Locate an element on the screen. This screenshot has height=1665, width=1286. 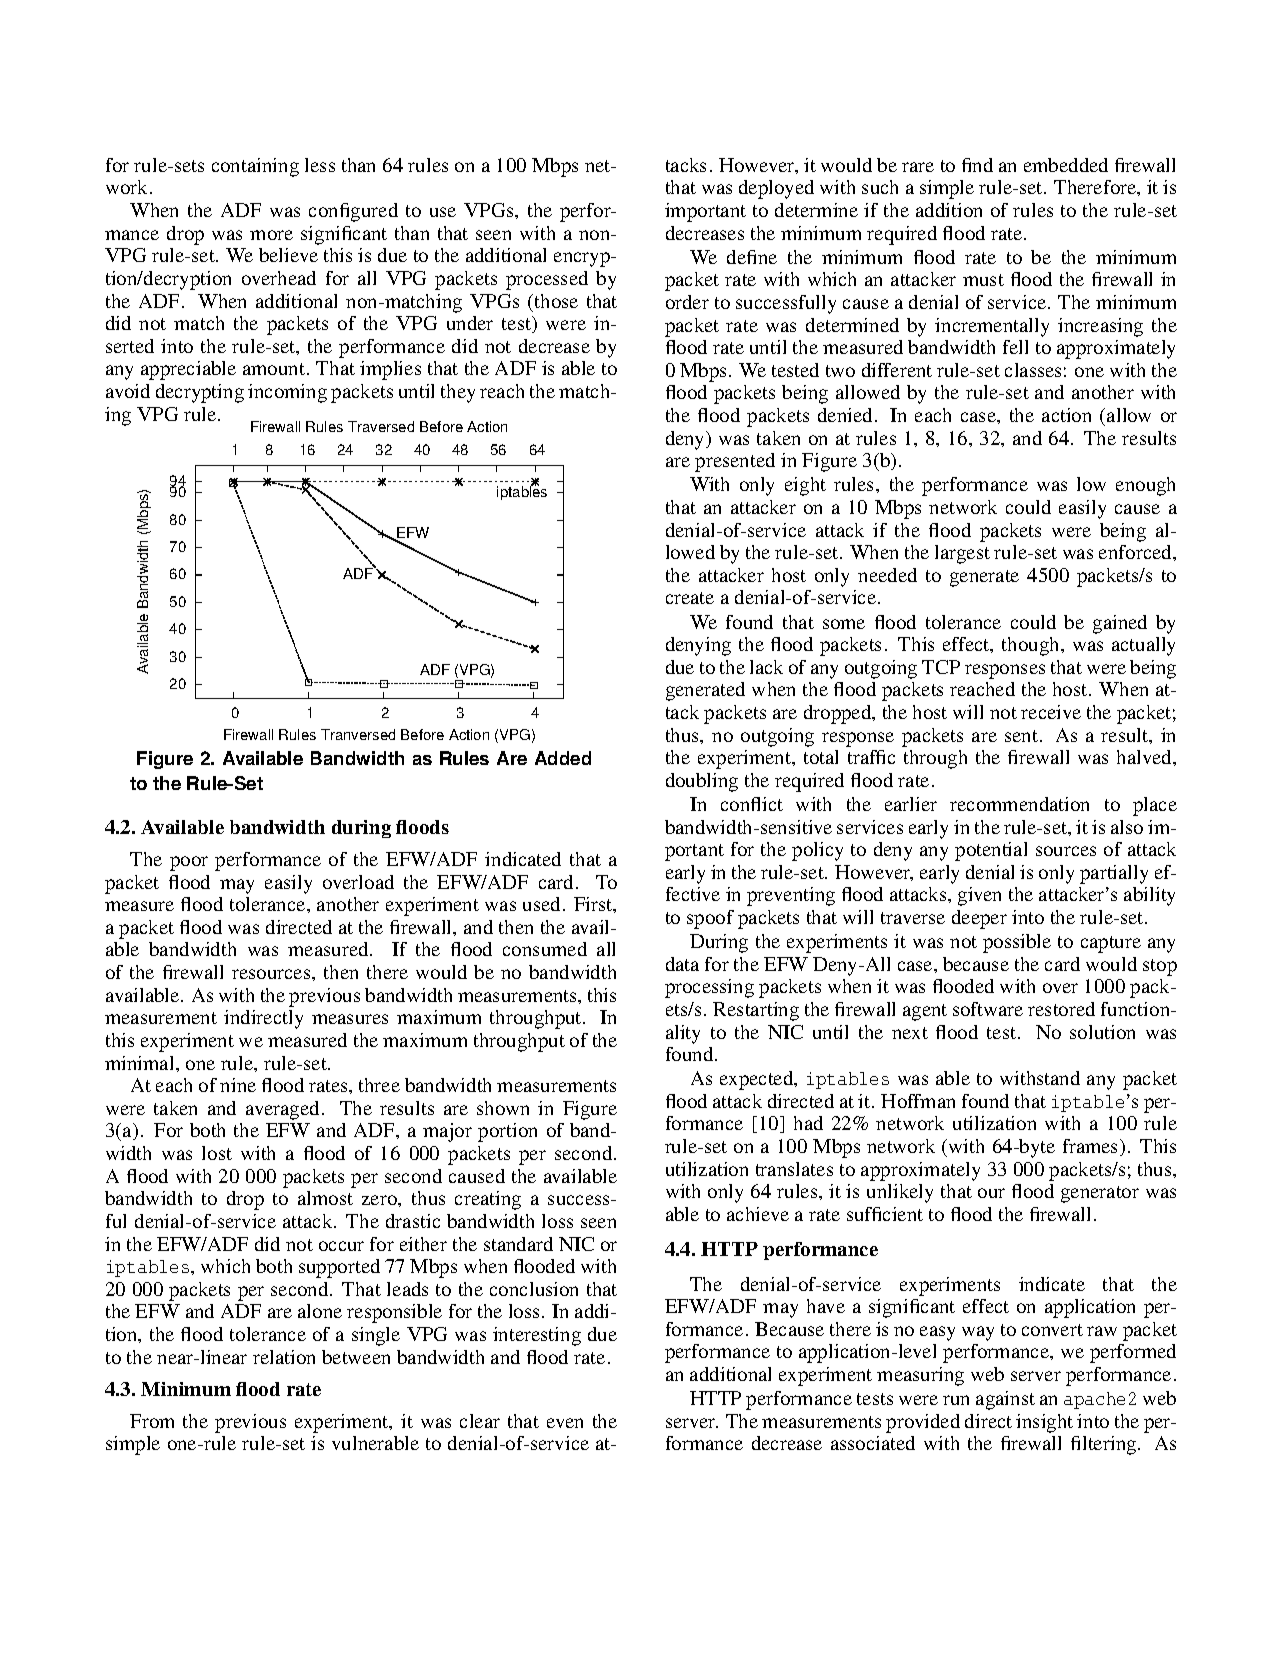
interesting is located at coordinates (537, 1336).
